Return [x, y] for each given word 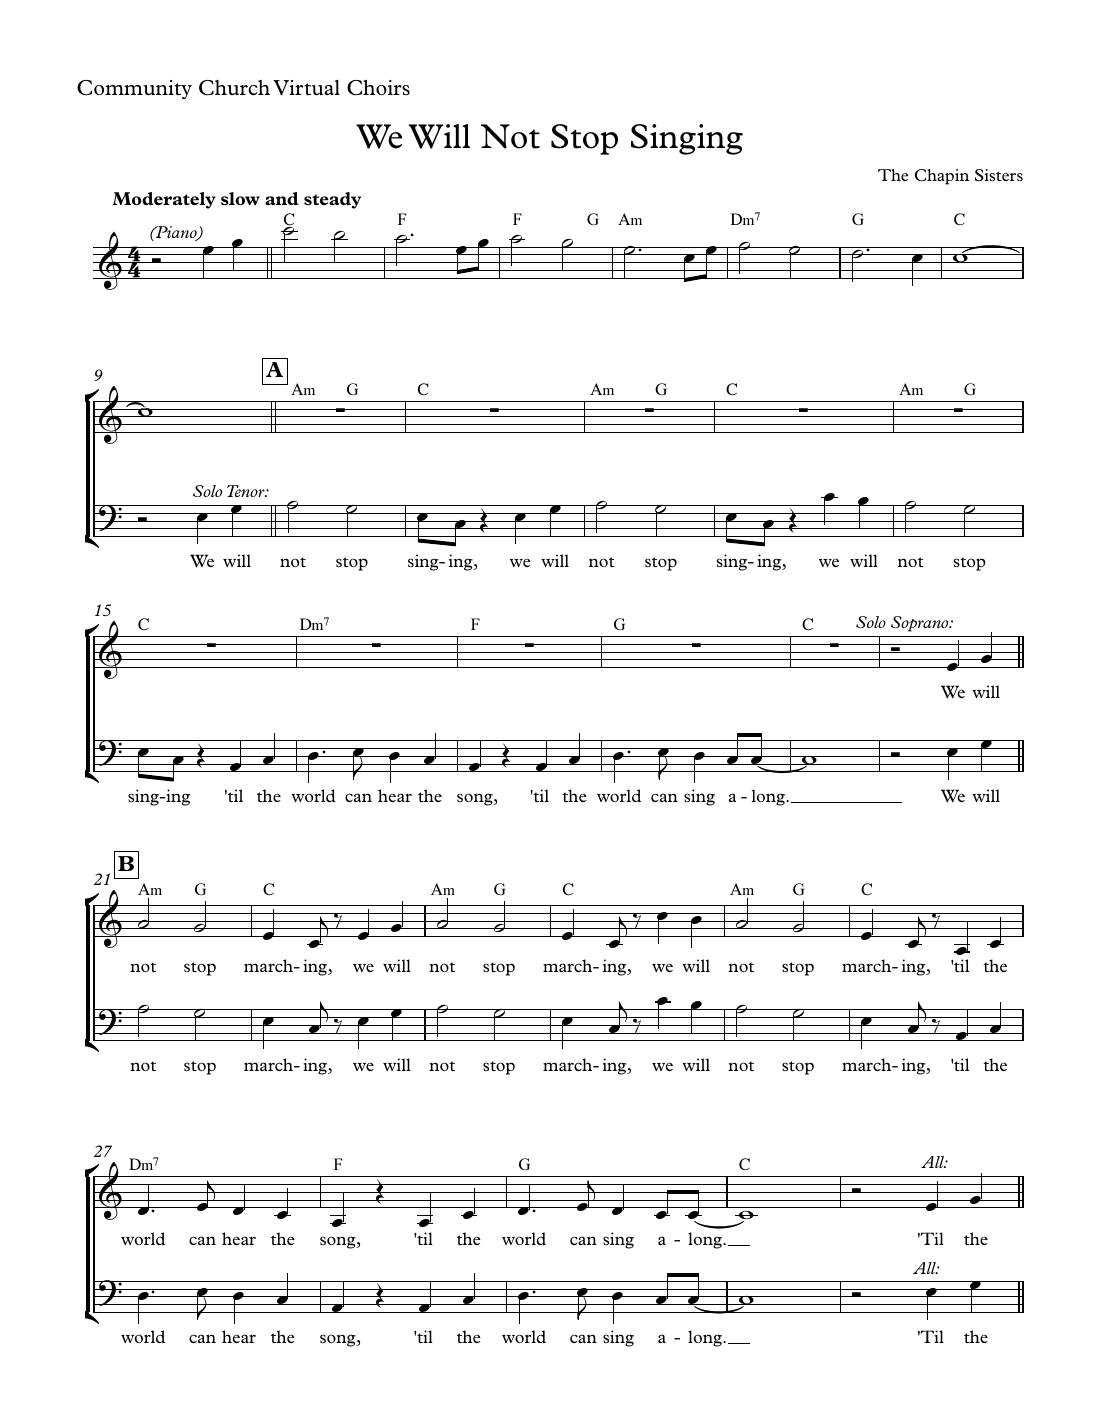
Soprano [921, 624]
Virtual [306, 88]
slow [240, 199]
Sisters [999, 175]
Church [234, 88]
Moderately [164, 200]
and [282, 198]
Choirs [378, 88]
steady [332, 200]
